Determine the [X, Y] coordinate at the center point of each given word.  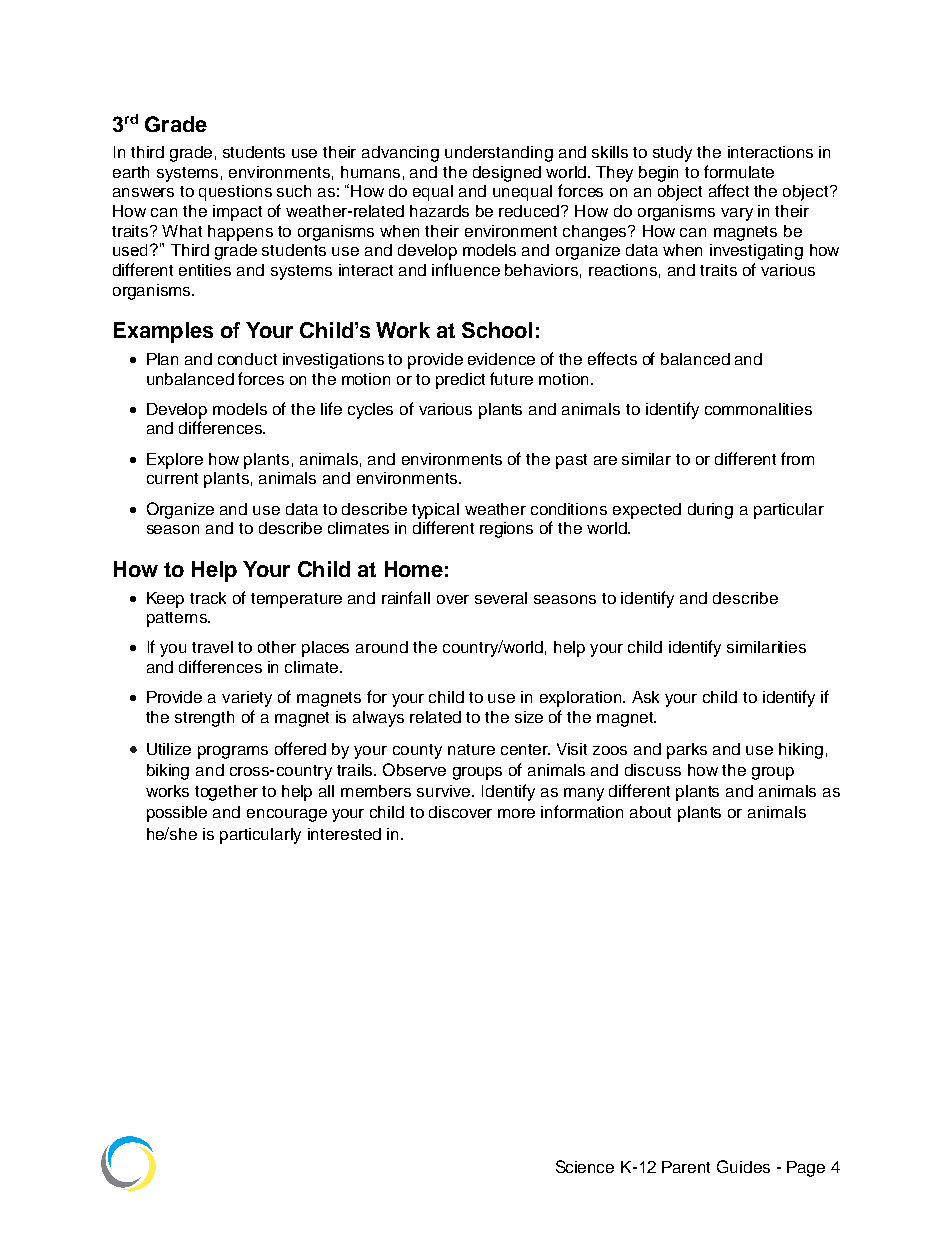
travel [212, 647]
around [382, 647]
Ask [645, 697]
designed [507, 174]
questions [235, 193]
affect [729, 190]
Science [585, 1166]
